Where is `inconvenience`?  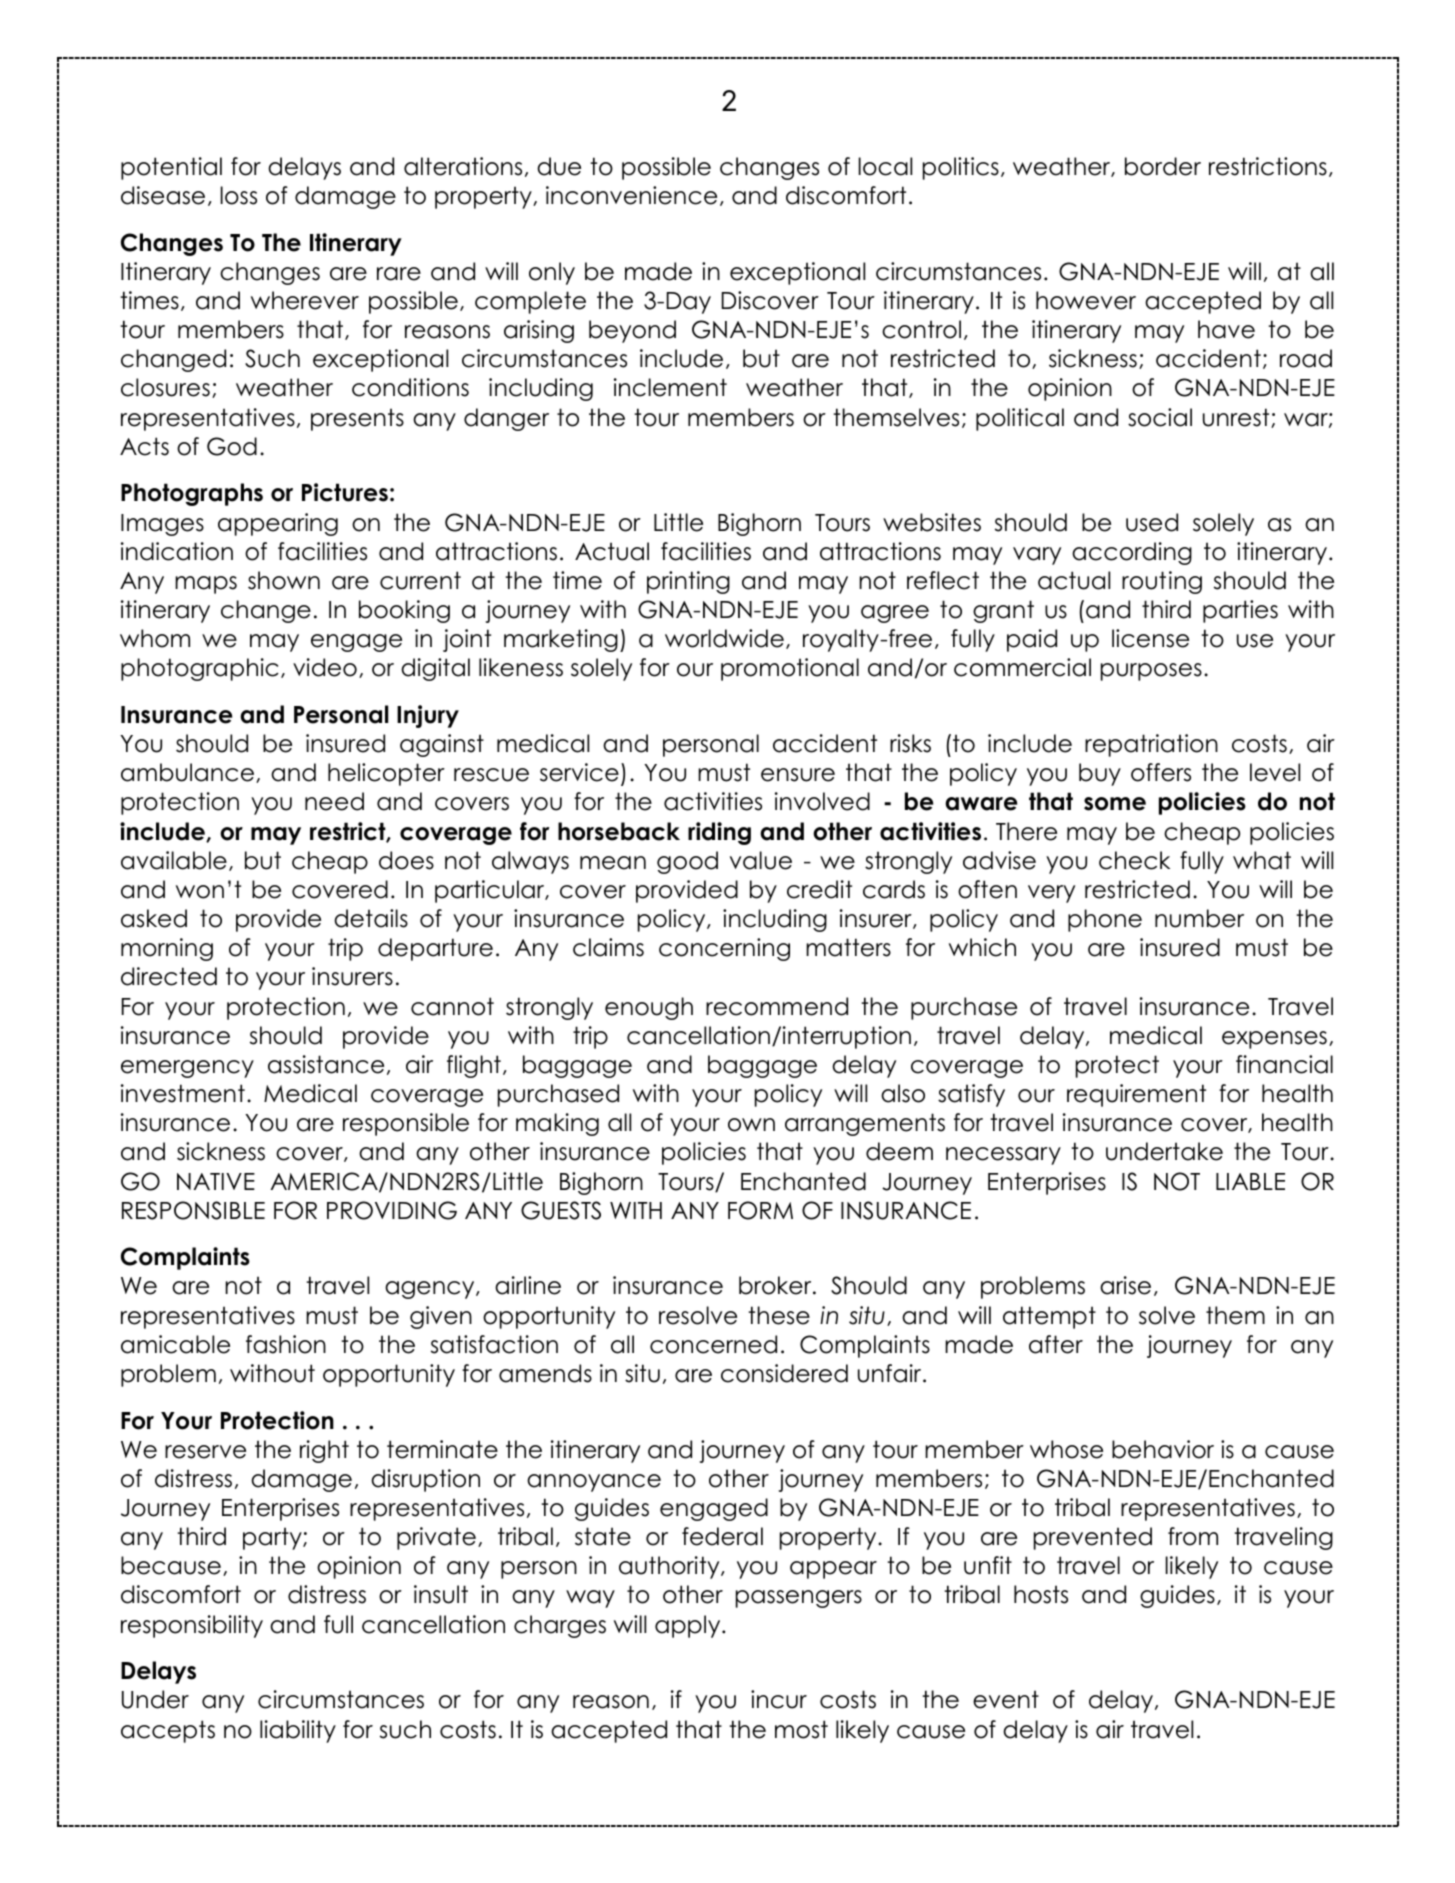
inconvenience is located at coordinates (631, 195).
